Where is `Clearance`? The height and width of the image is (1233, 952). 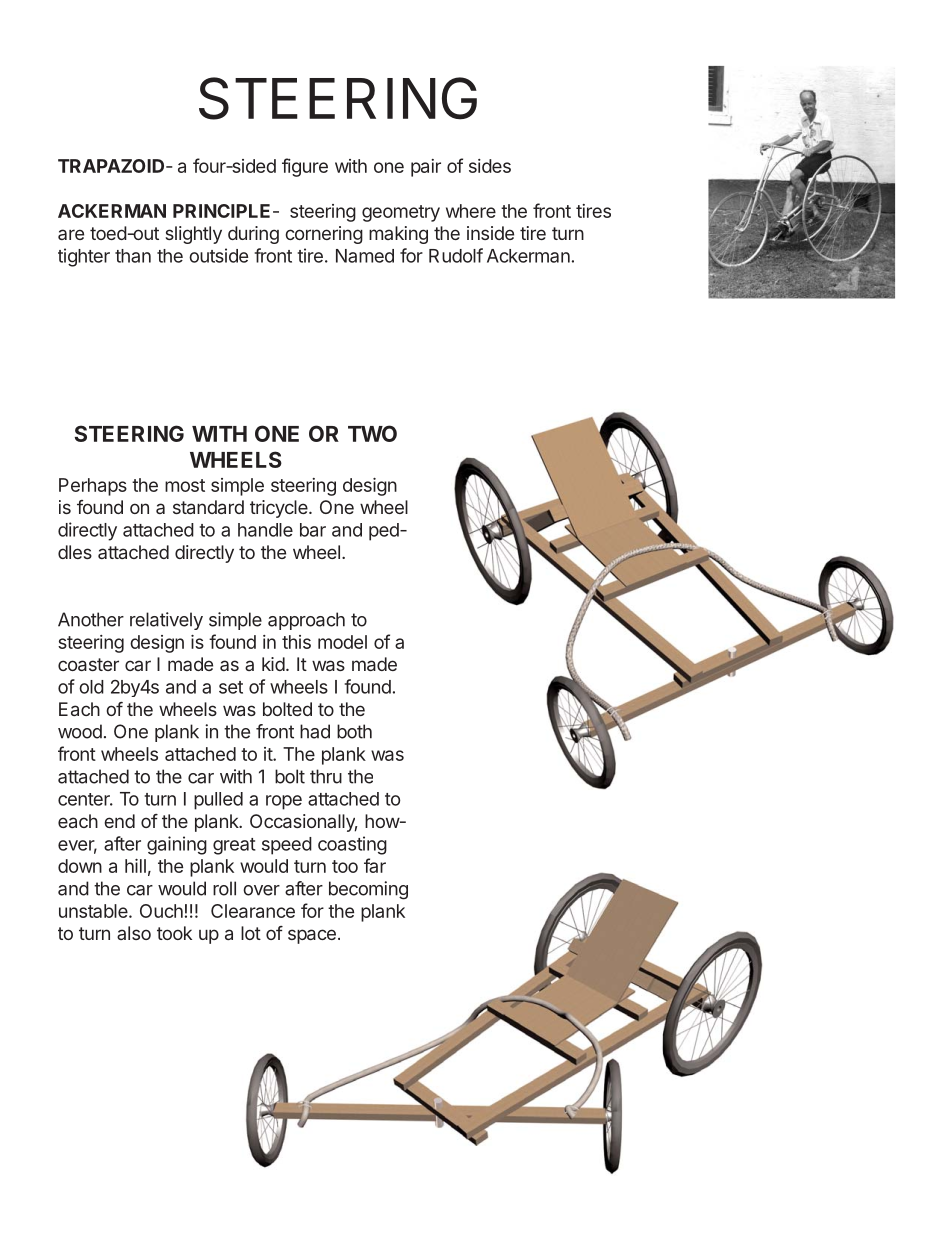
Clearance is located at coordinates (253, 911).
